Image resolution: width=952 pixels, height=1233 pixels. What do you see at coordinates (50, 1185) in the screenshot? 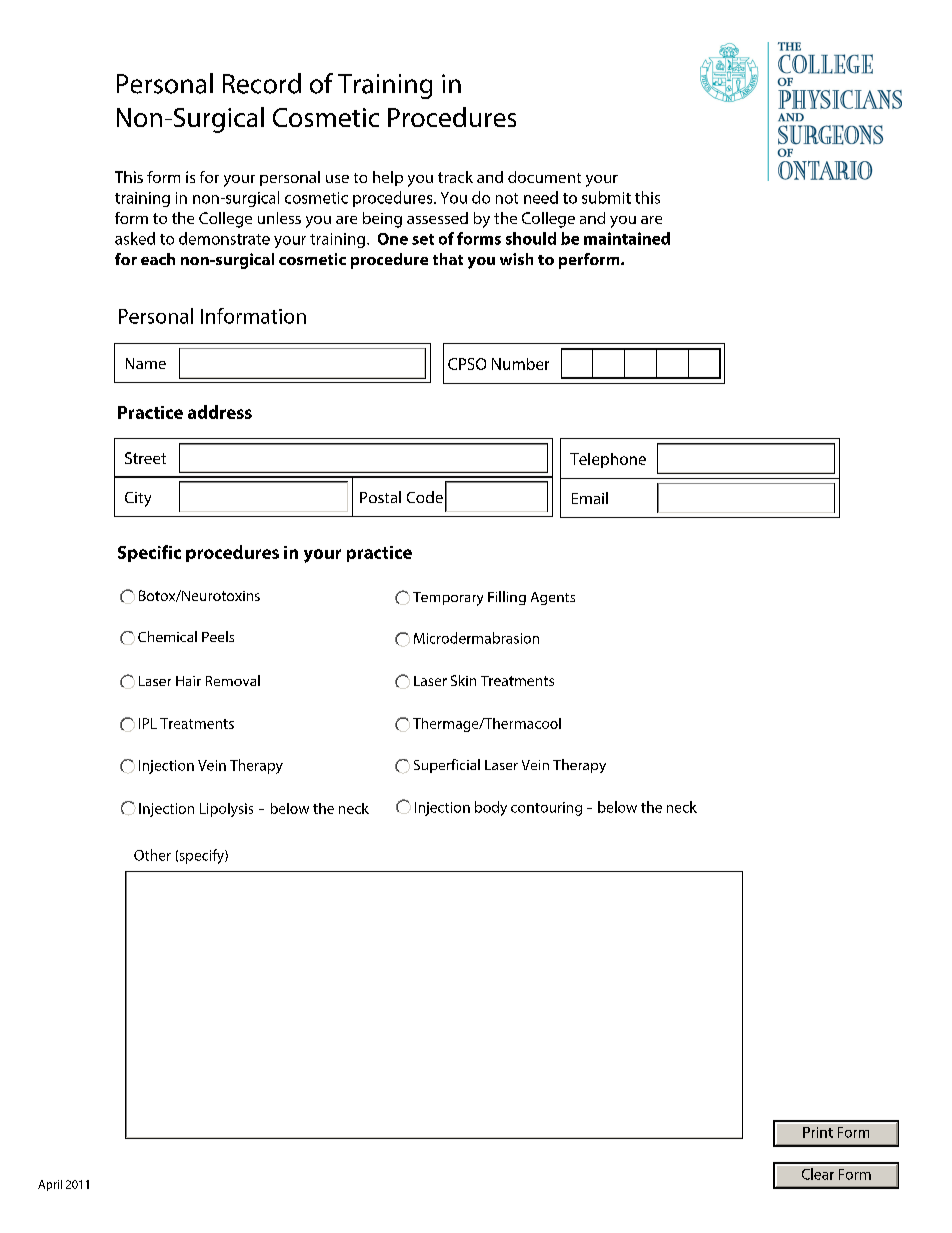
I see `April` at bounding box center [50, 1185].
